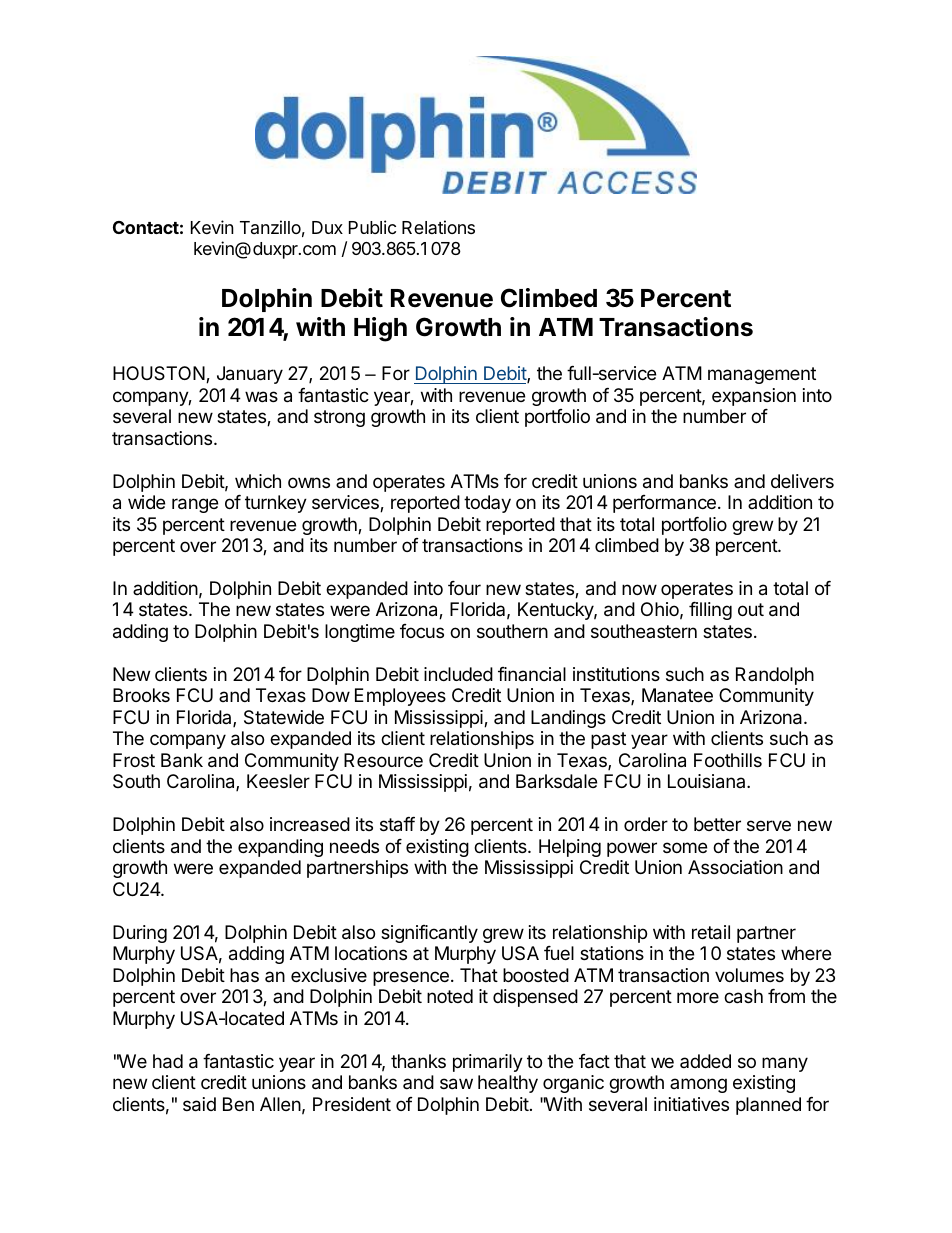 The width and height of the document is (952, 1233). Describe the element at coordinates (258, 481) in the document. I see `which` at that location.
